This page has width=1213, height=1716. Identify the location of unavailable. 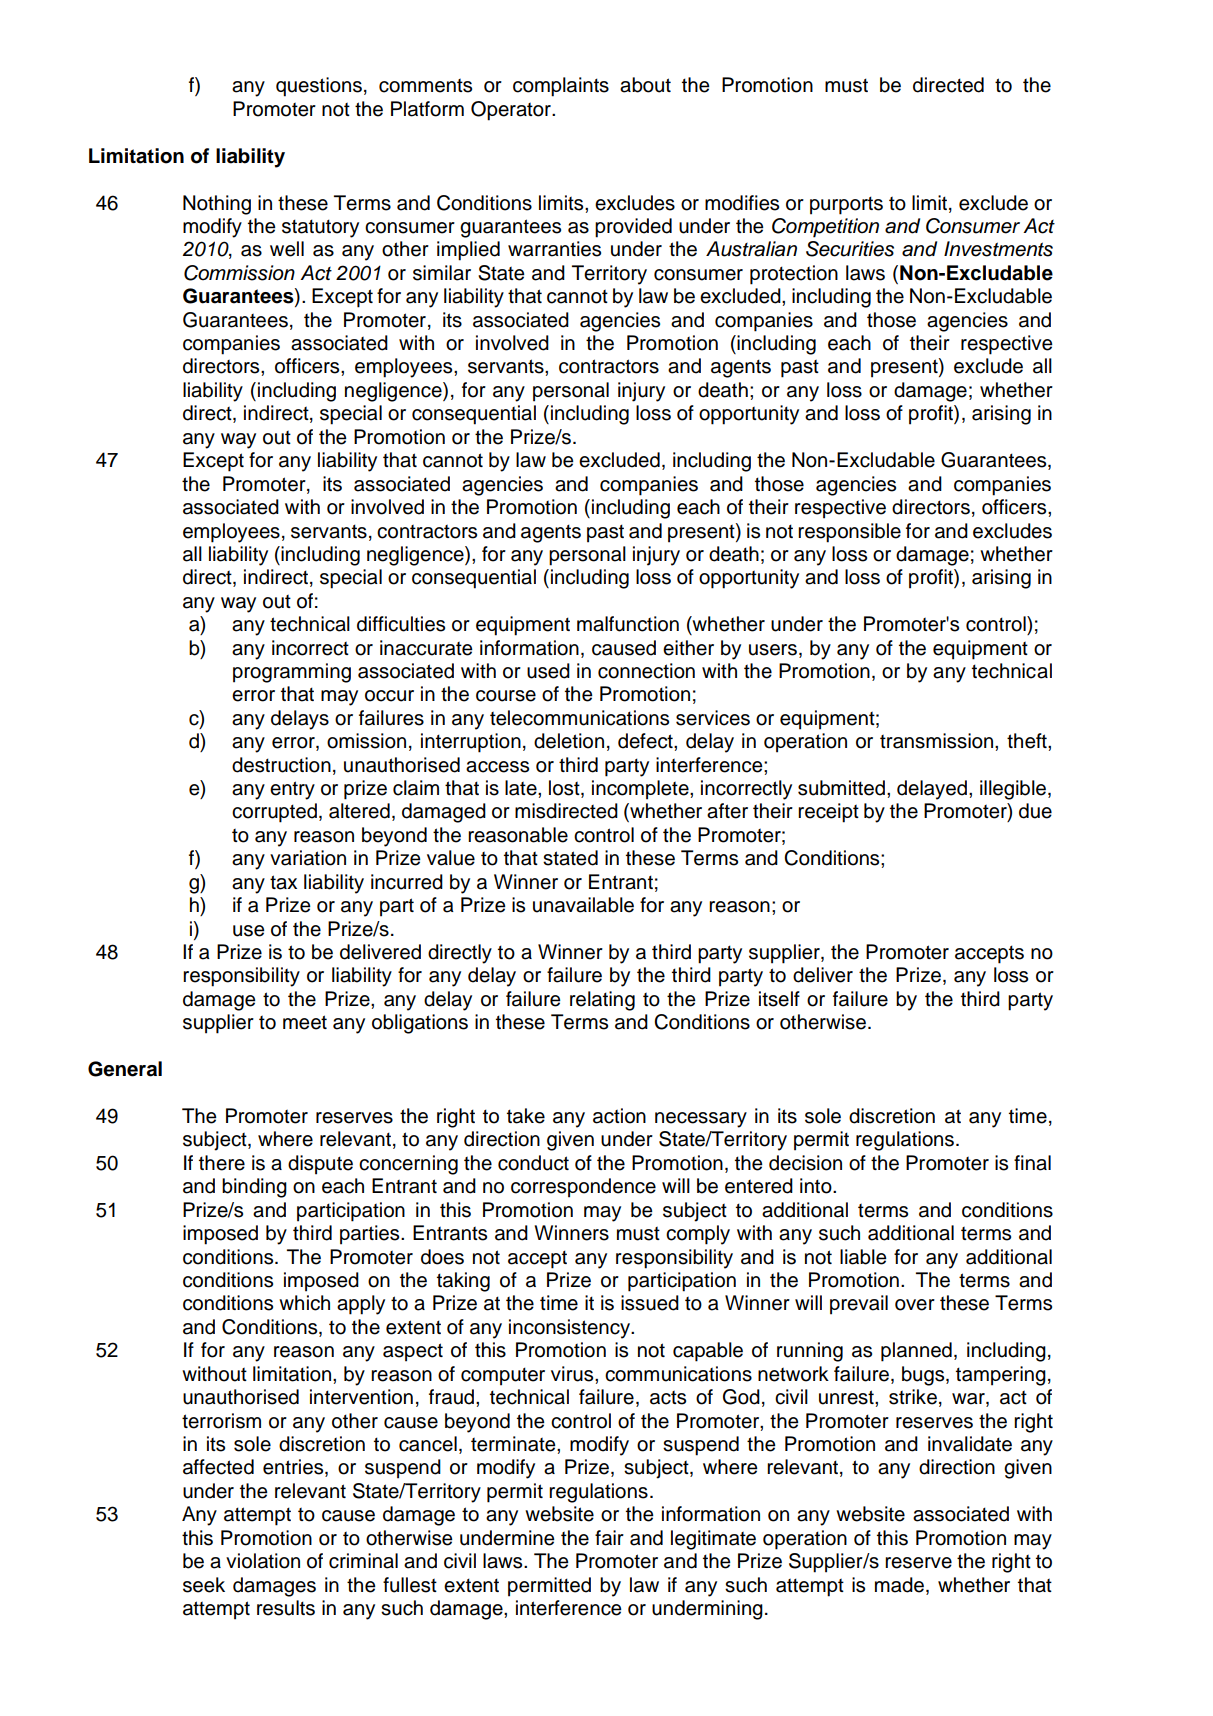
(583, 905).
